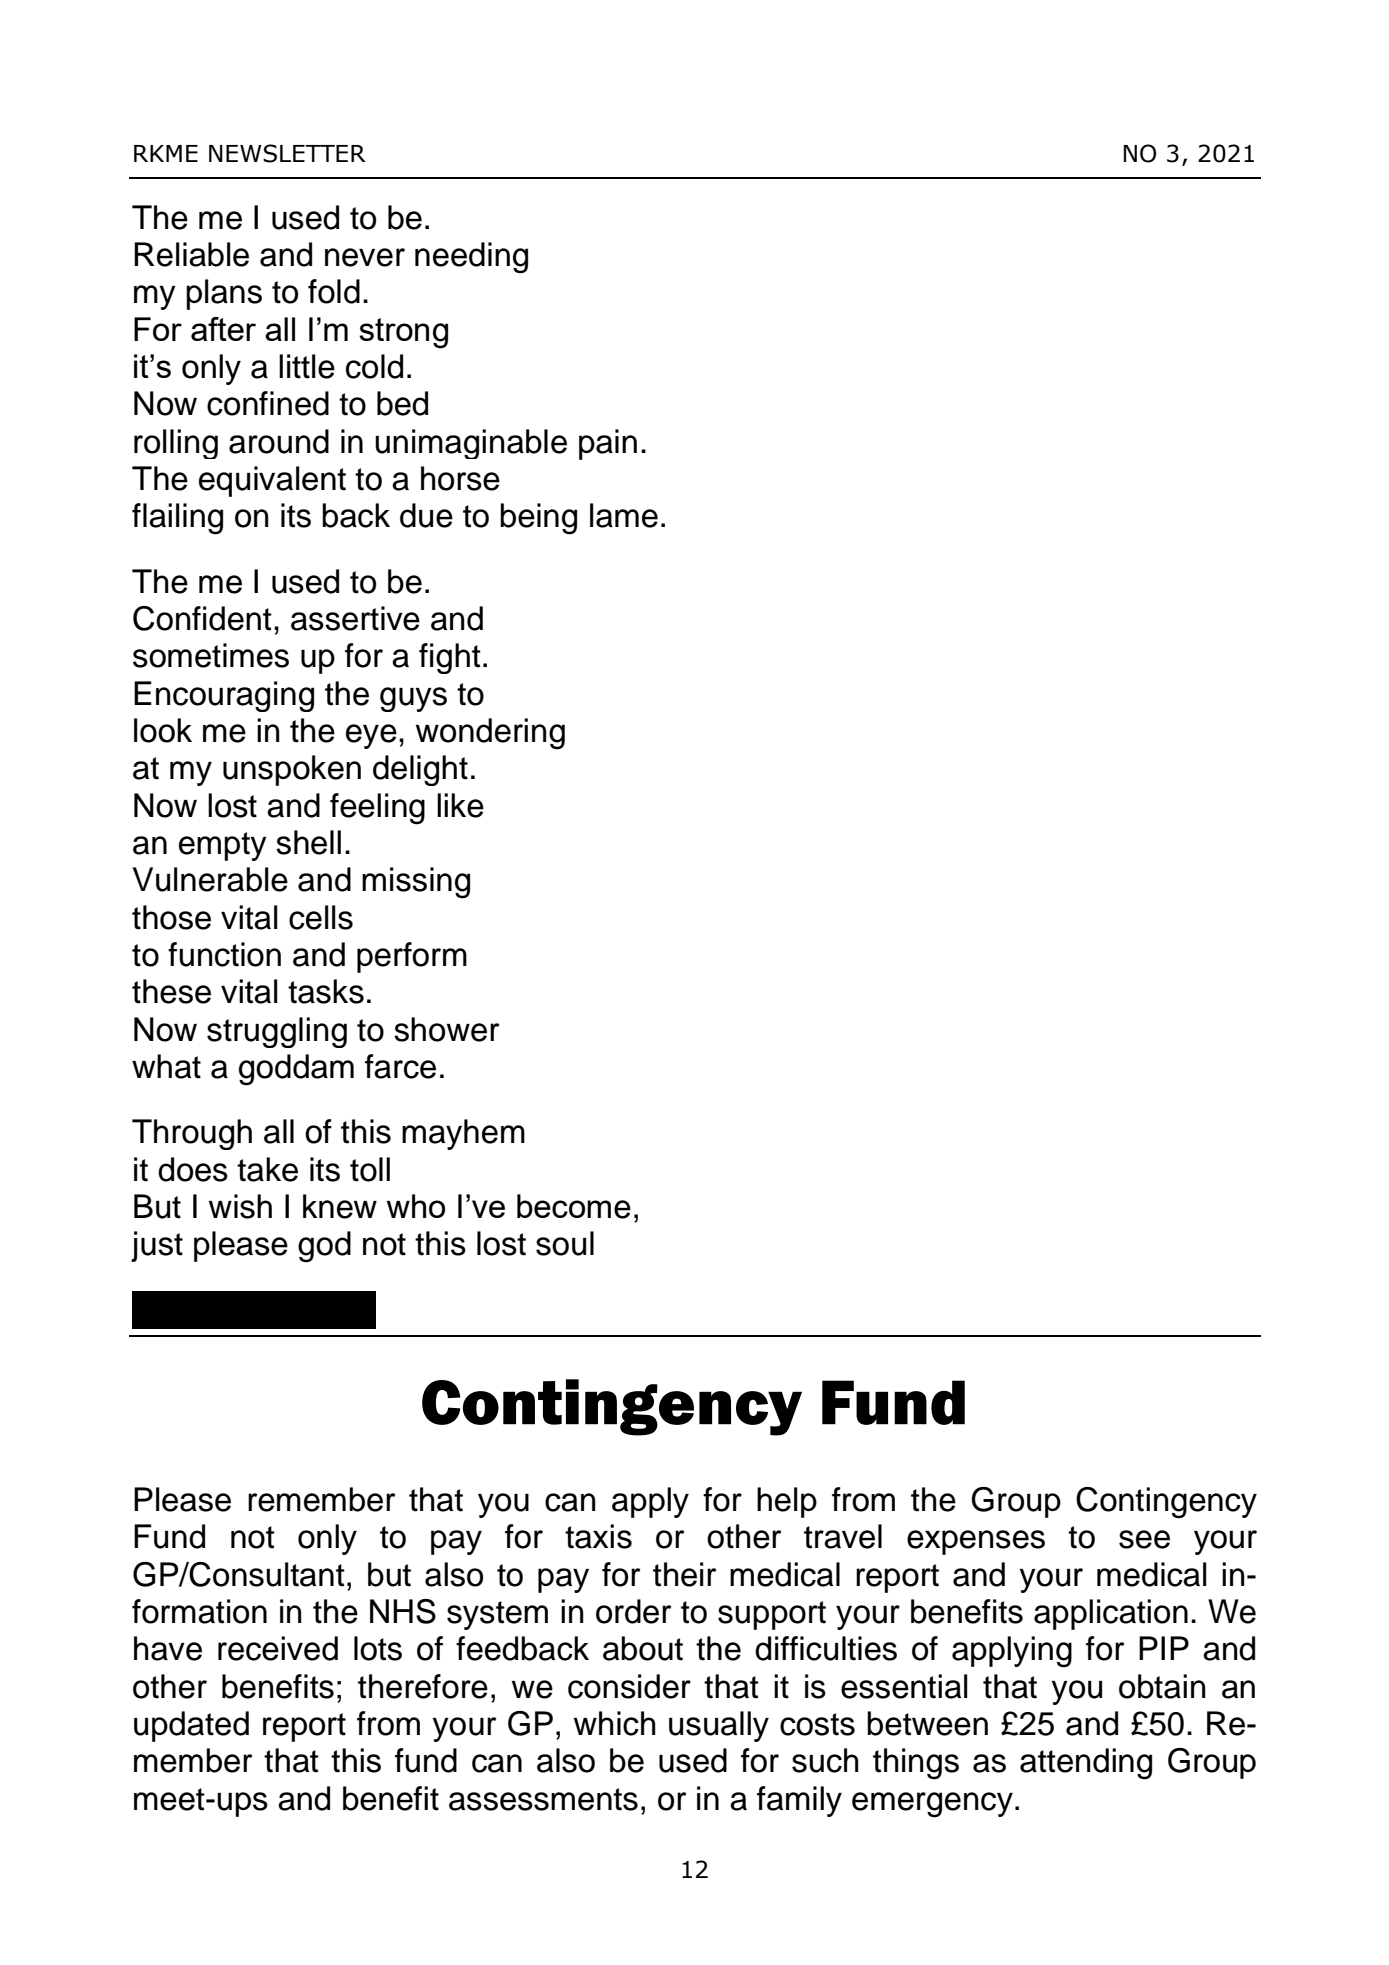  What do you see at coordinates (287, 153) in the image?
I see `NEWSLETTER` at bounding box center [287, 153].
